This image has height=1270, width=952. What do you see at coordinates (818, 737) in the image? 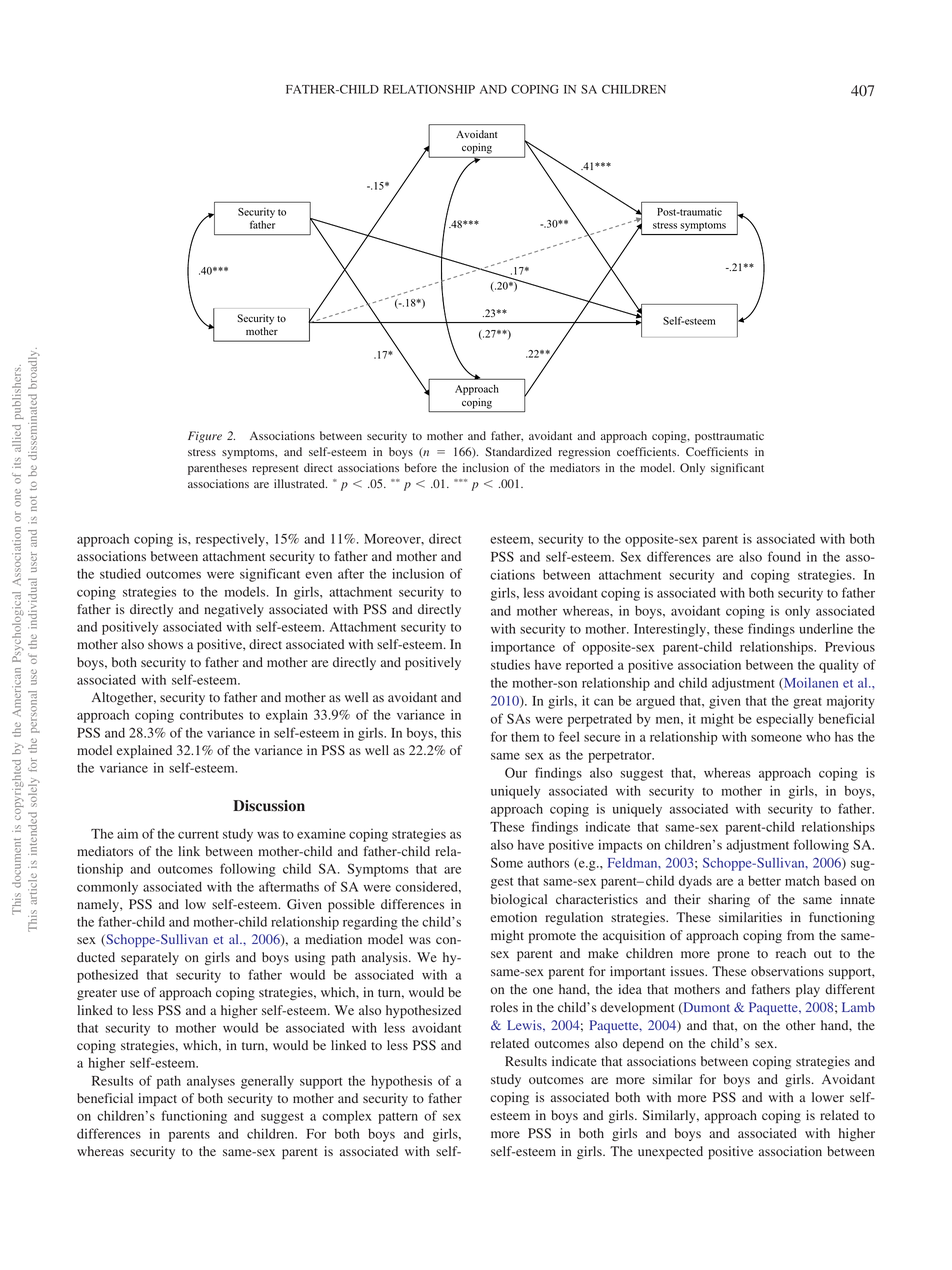
I see `who` at bounding box center [818, 737].
